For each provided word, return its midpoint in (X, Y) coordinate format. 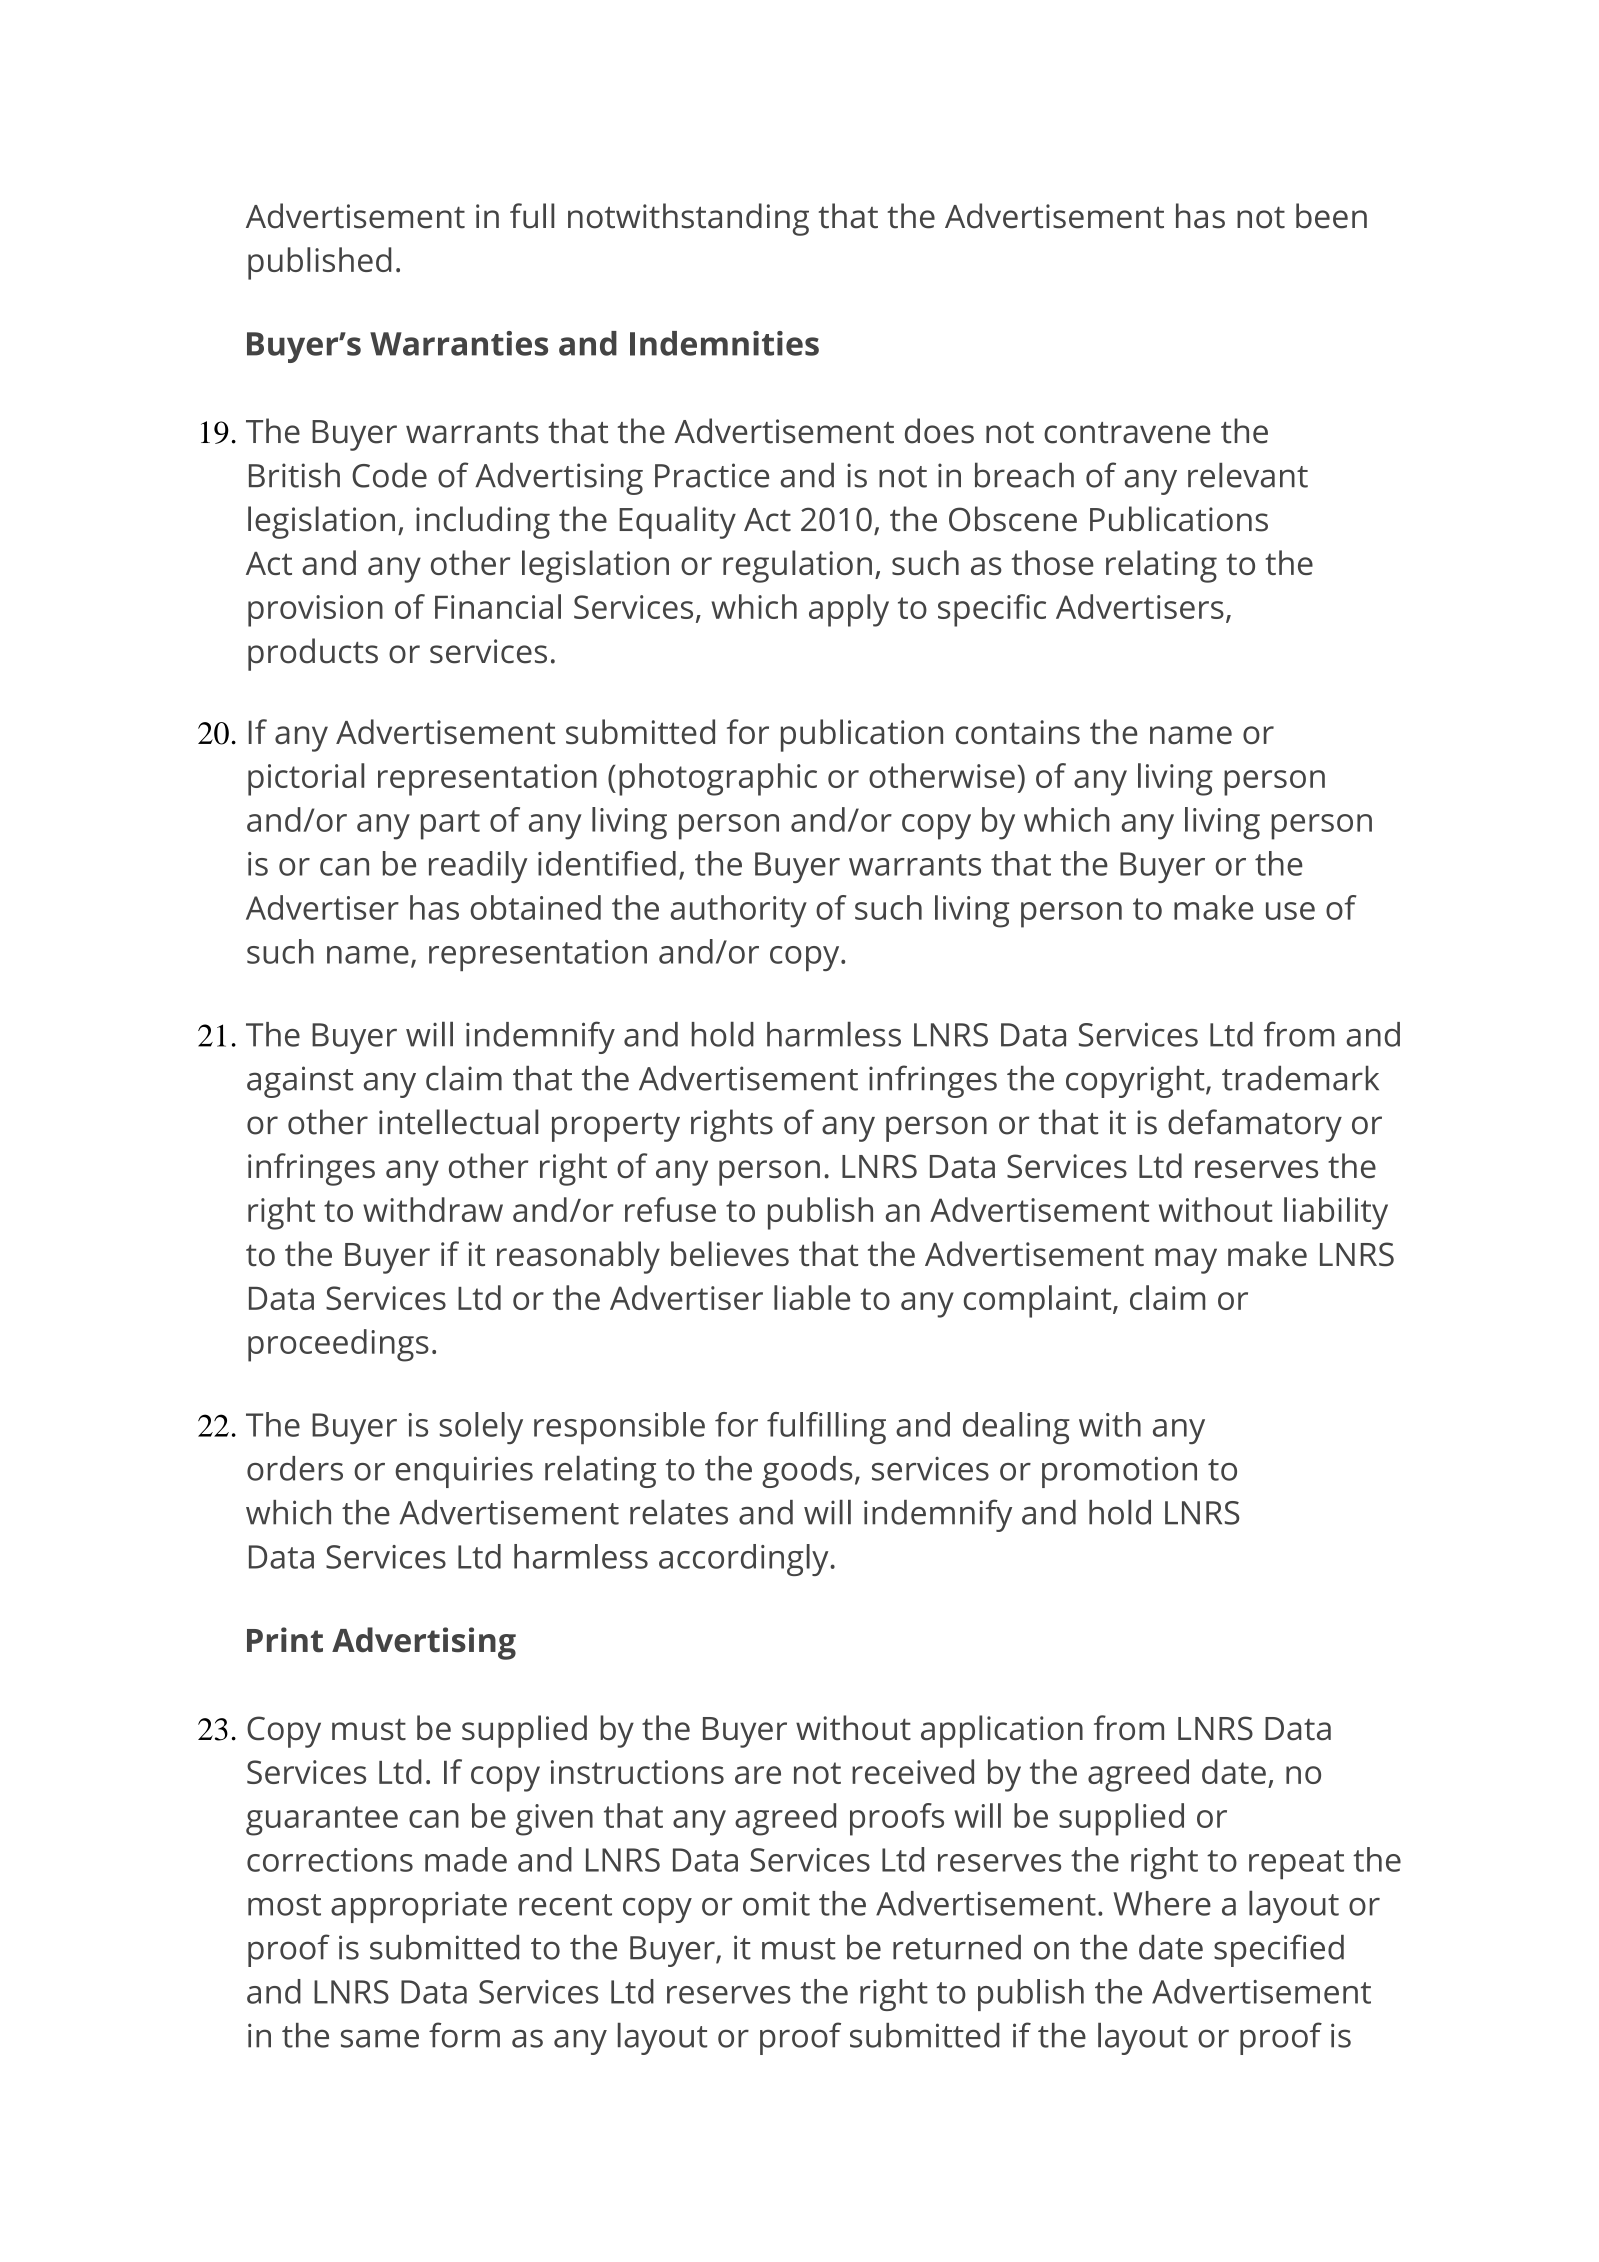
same (380, 2038)
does (939, 431)
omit (776, 1903)
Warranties (459, 343)
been (1331, 216)
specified (1279, 1950)
